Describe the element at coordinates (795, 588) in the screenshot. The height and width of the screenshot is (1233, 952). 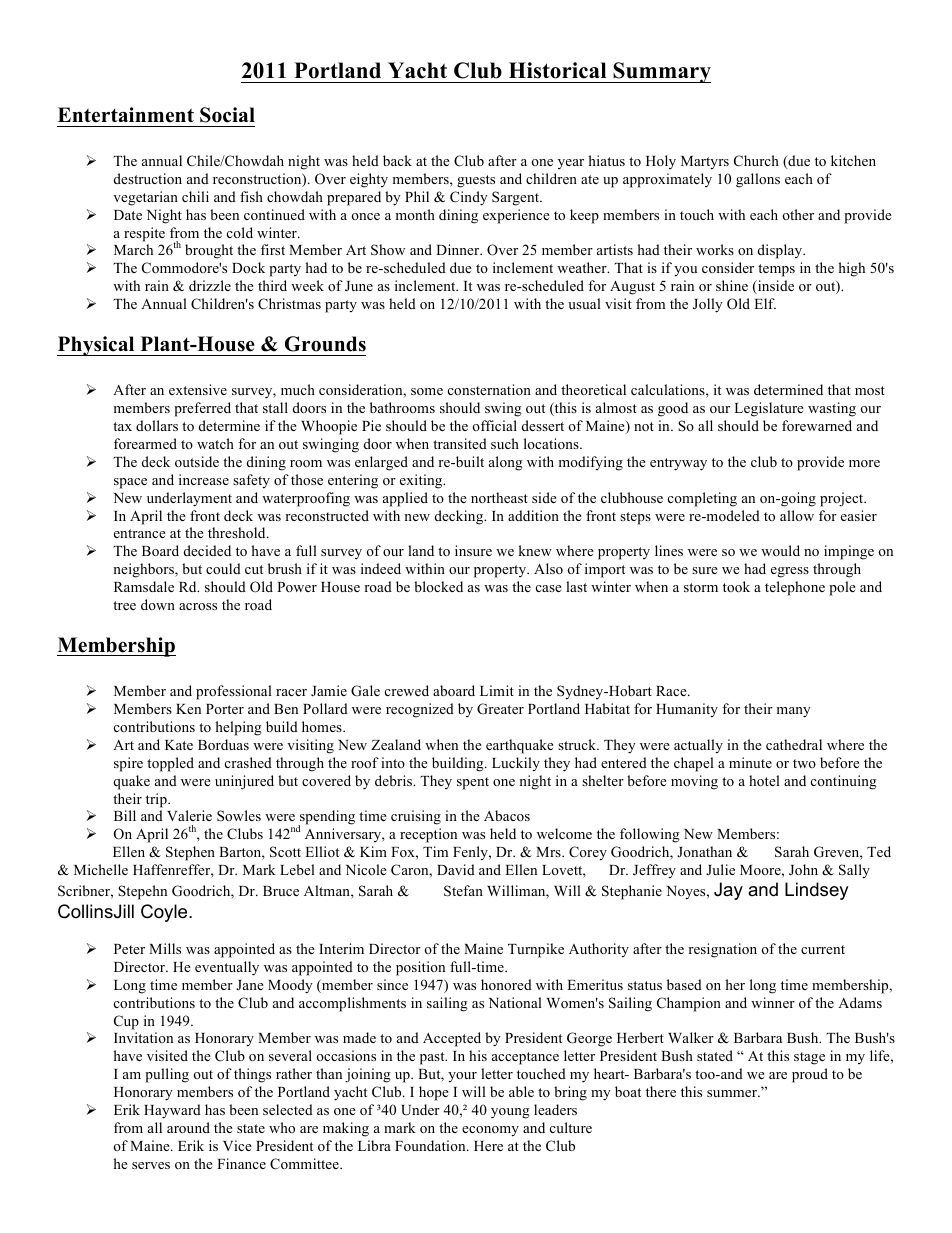
I see `telephone` at that location.
